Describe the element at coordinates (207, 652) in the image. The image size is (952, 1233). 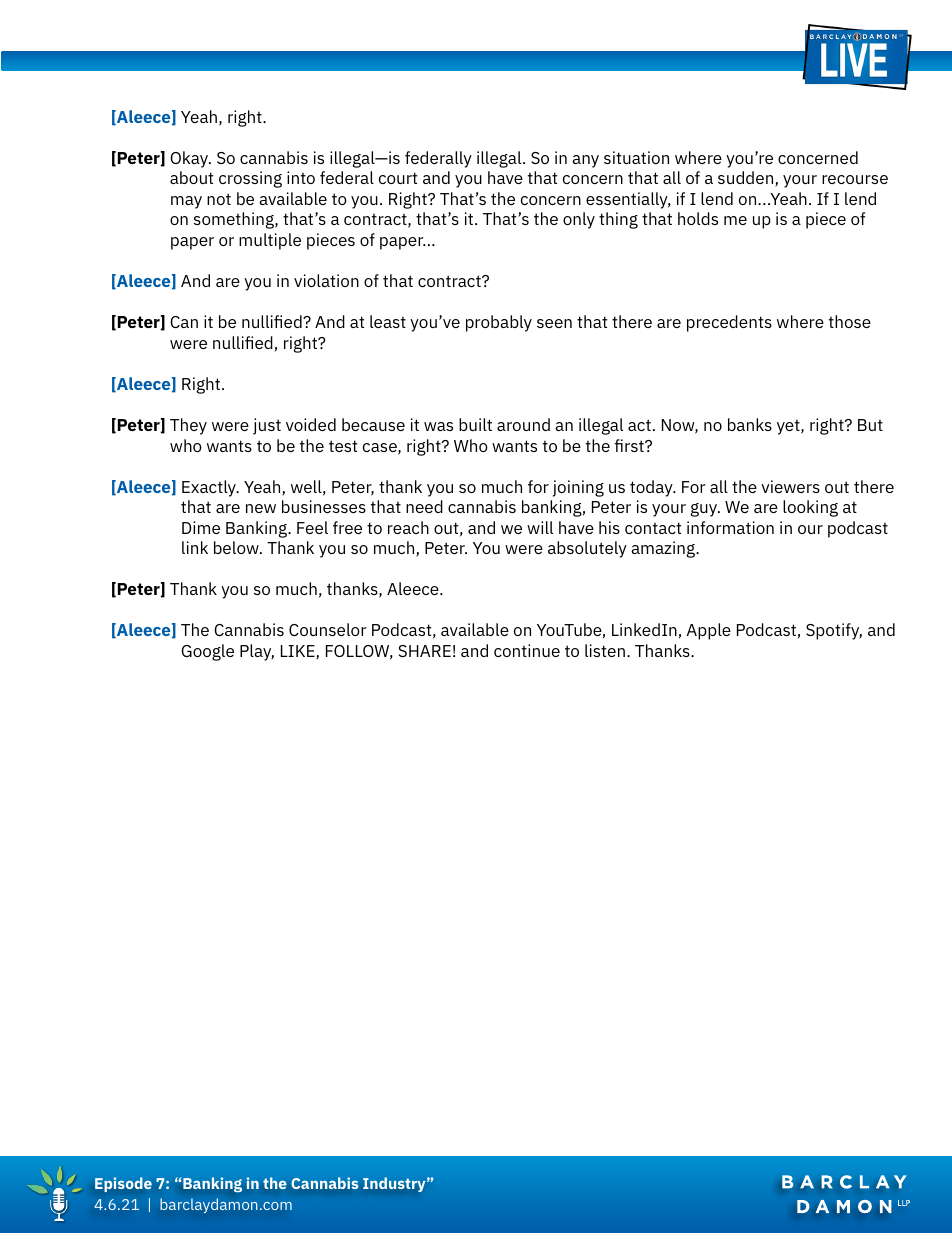
I see `Google` at that location.
